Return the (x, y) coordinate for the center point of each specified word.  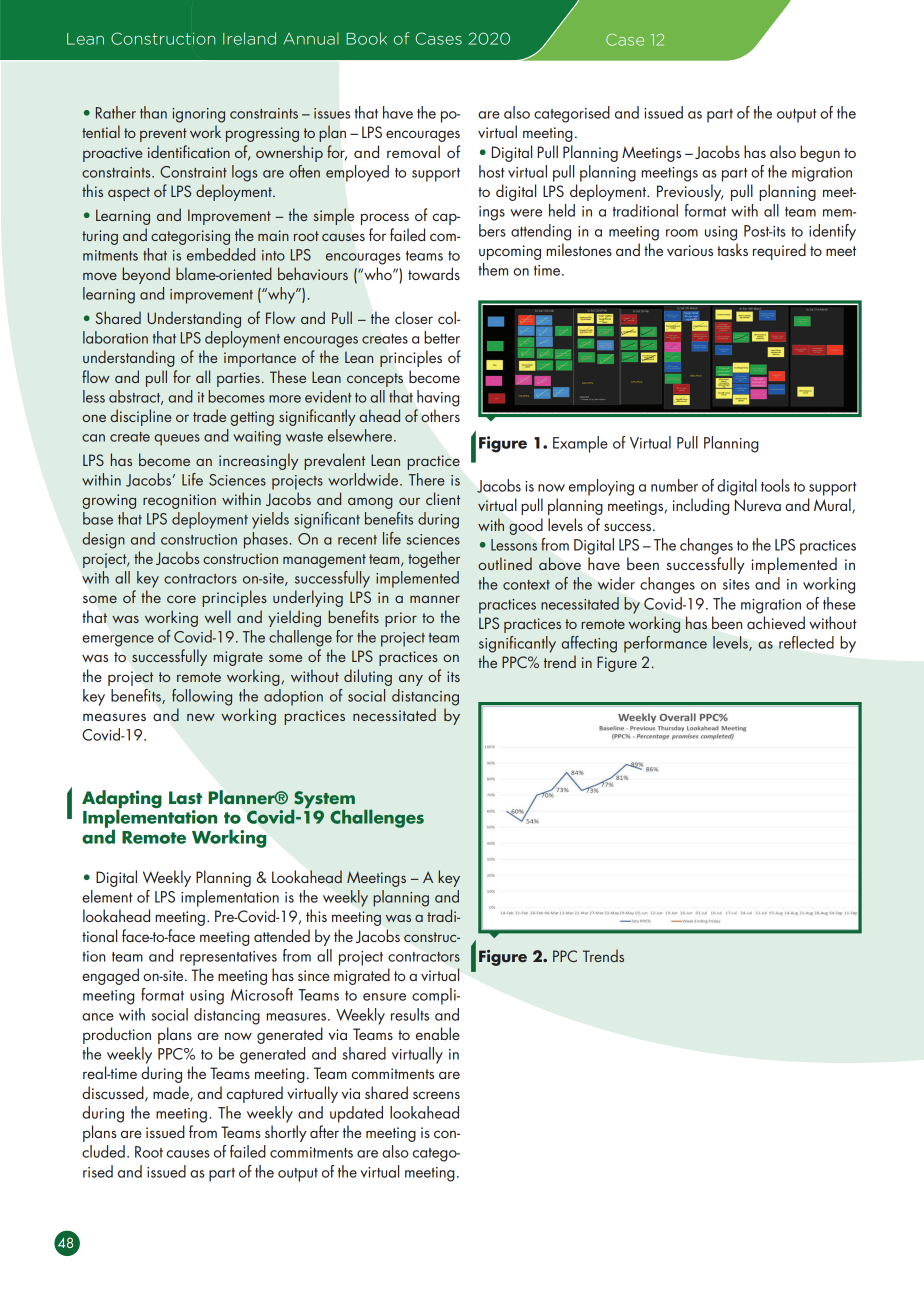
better (442, 337)
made (172, 1093)
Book (366, 38)
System (323, 801)
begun (820, 153)
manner (435, 599)
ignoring (198, 115)
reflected (806, 642)
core (181, 599)
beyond (146, 275)
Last (185, 798)
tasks (732, 249)
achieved (776, 622)
